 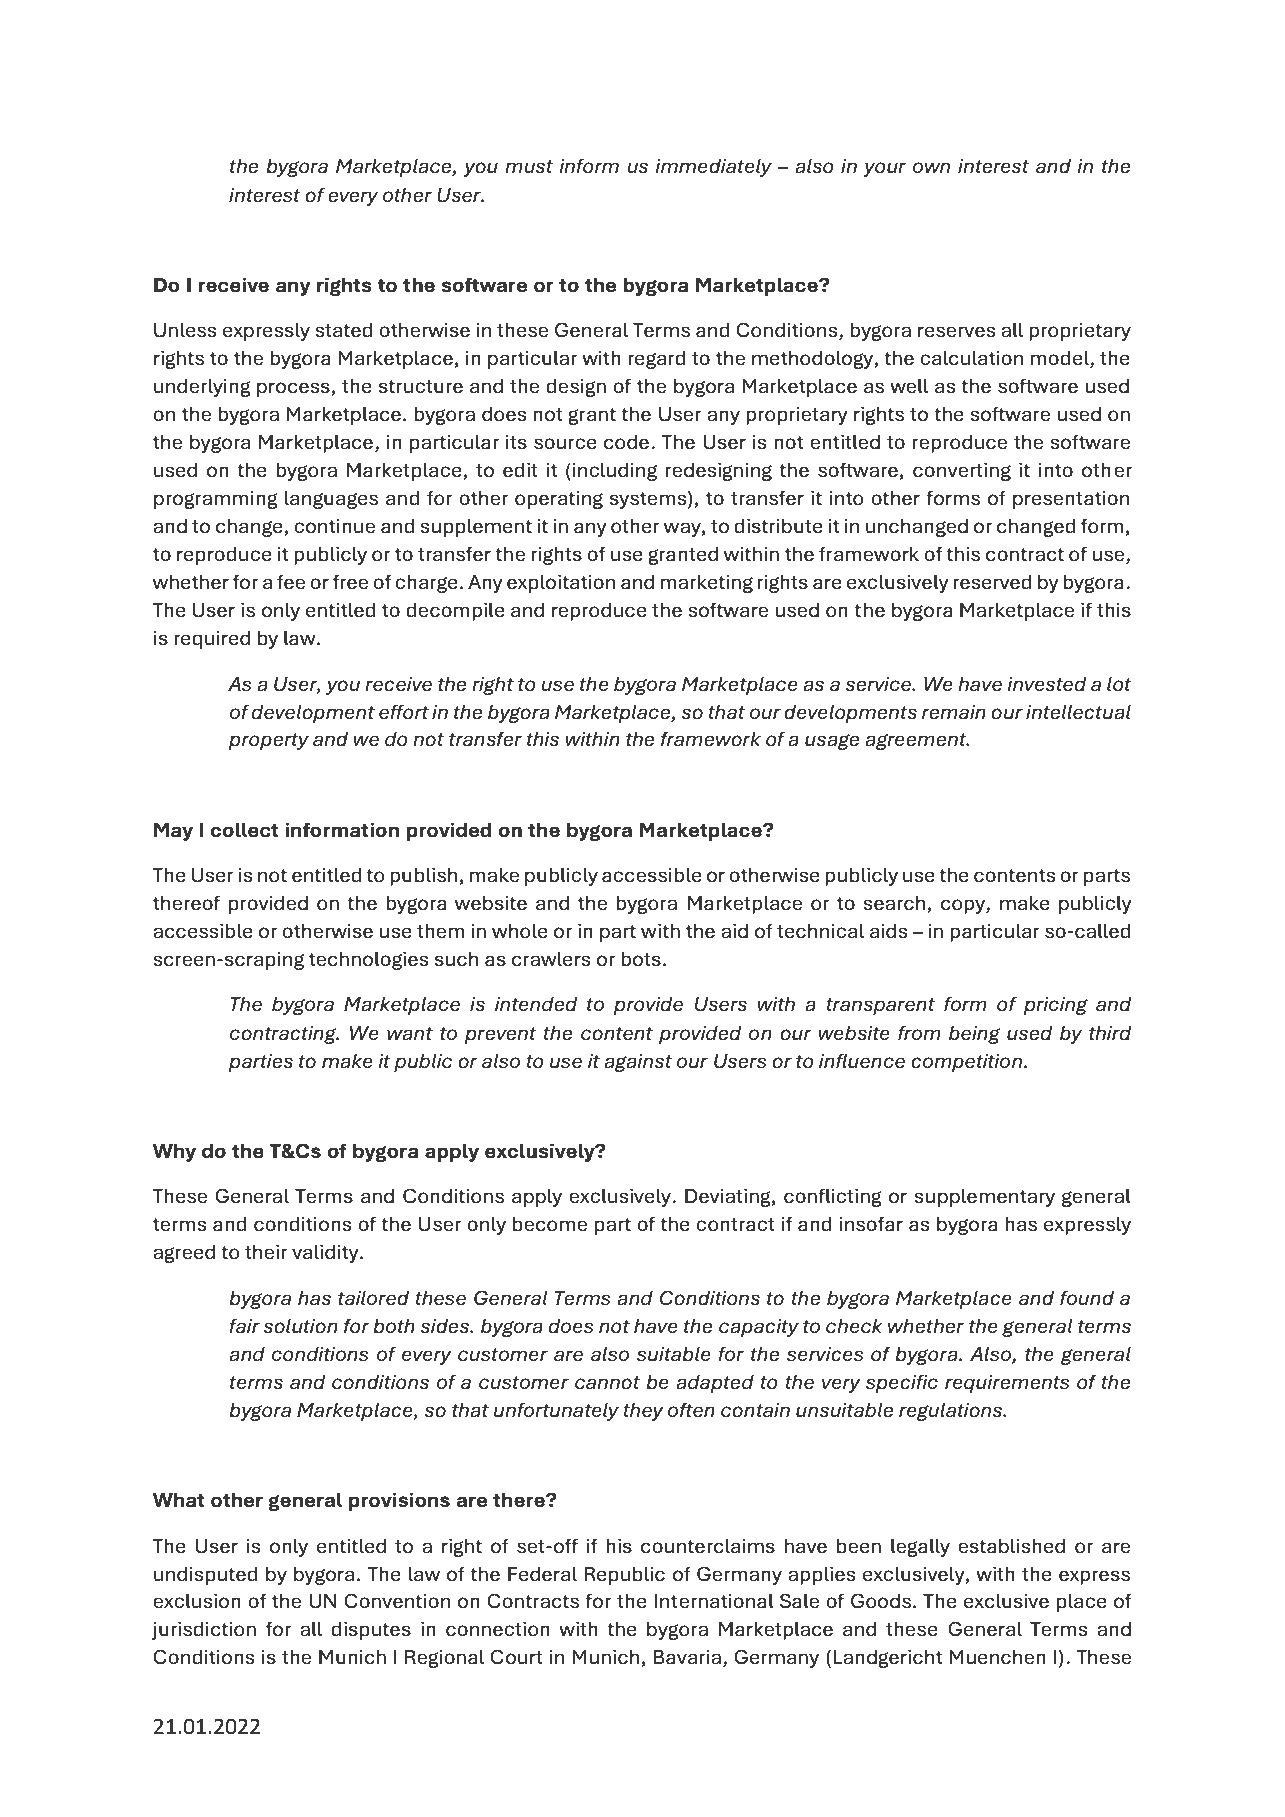 I want to click on Bavaria, so click(x=687, y=1657).
